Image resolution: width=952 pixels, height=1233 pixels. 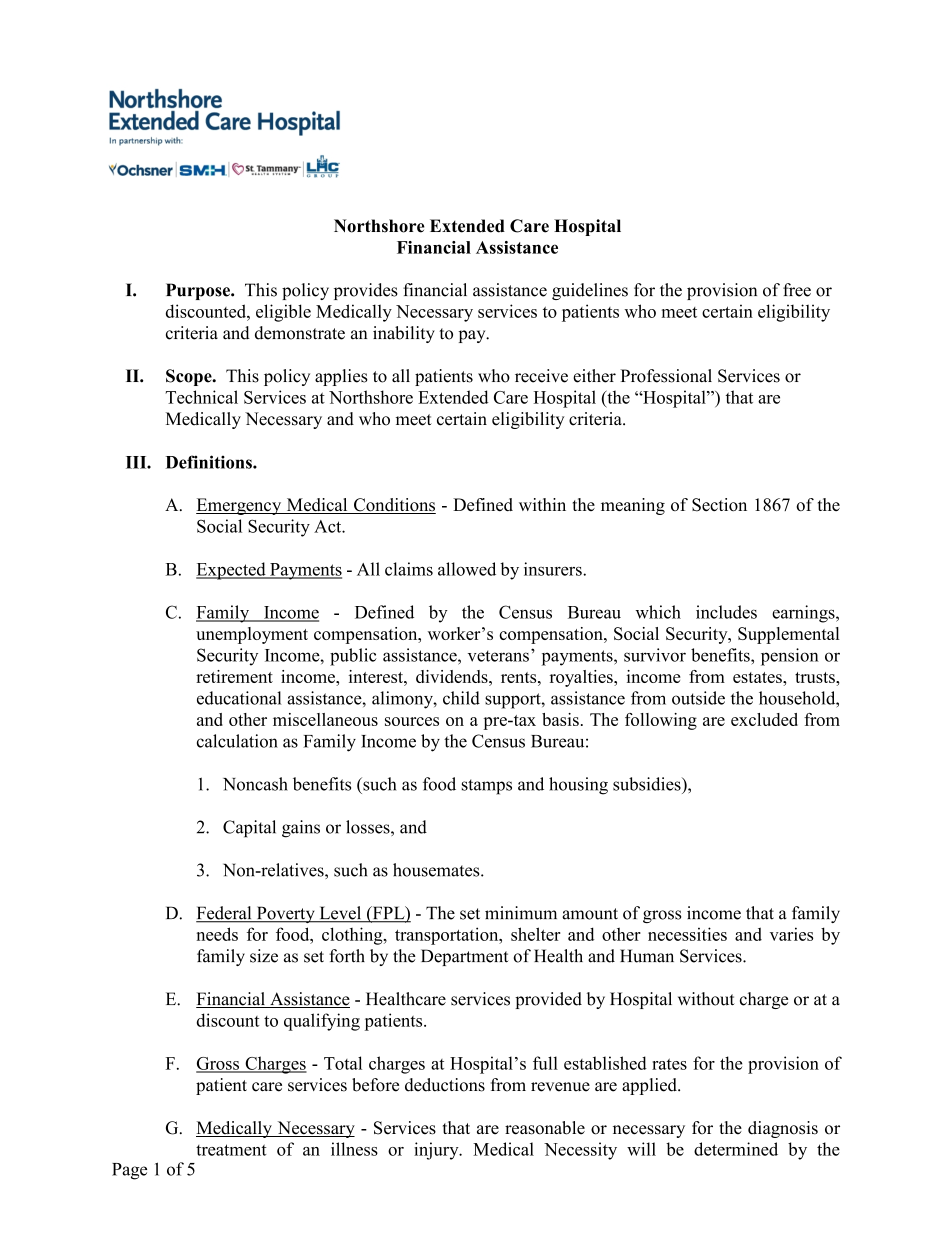 I want to click on Purpose, so click(x=199, y=291).
